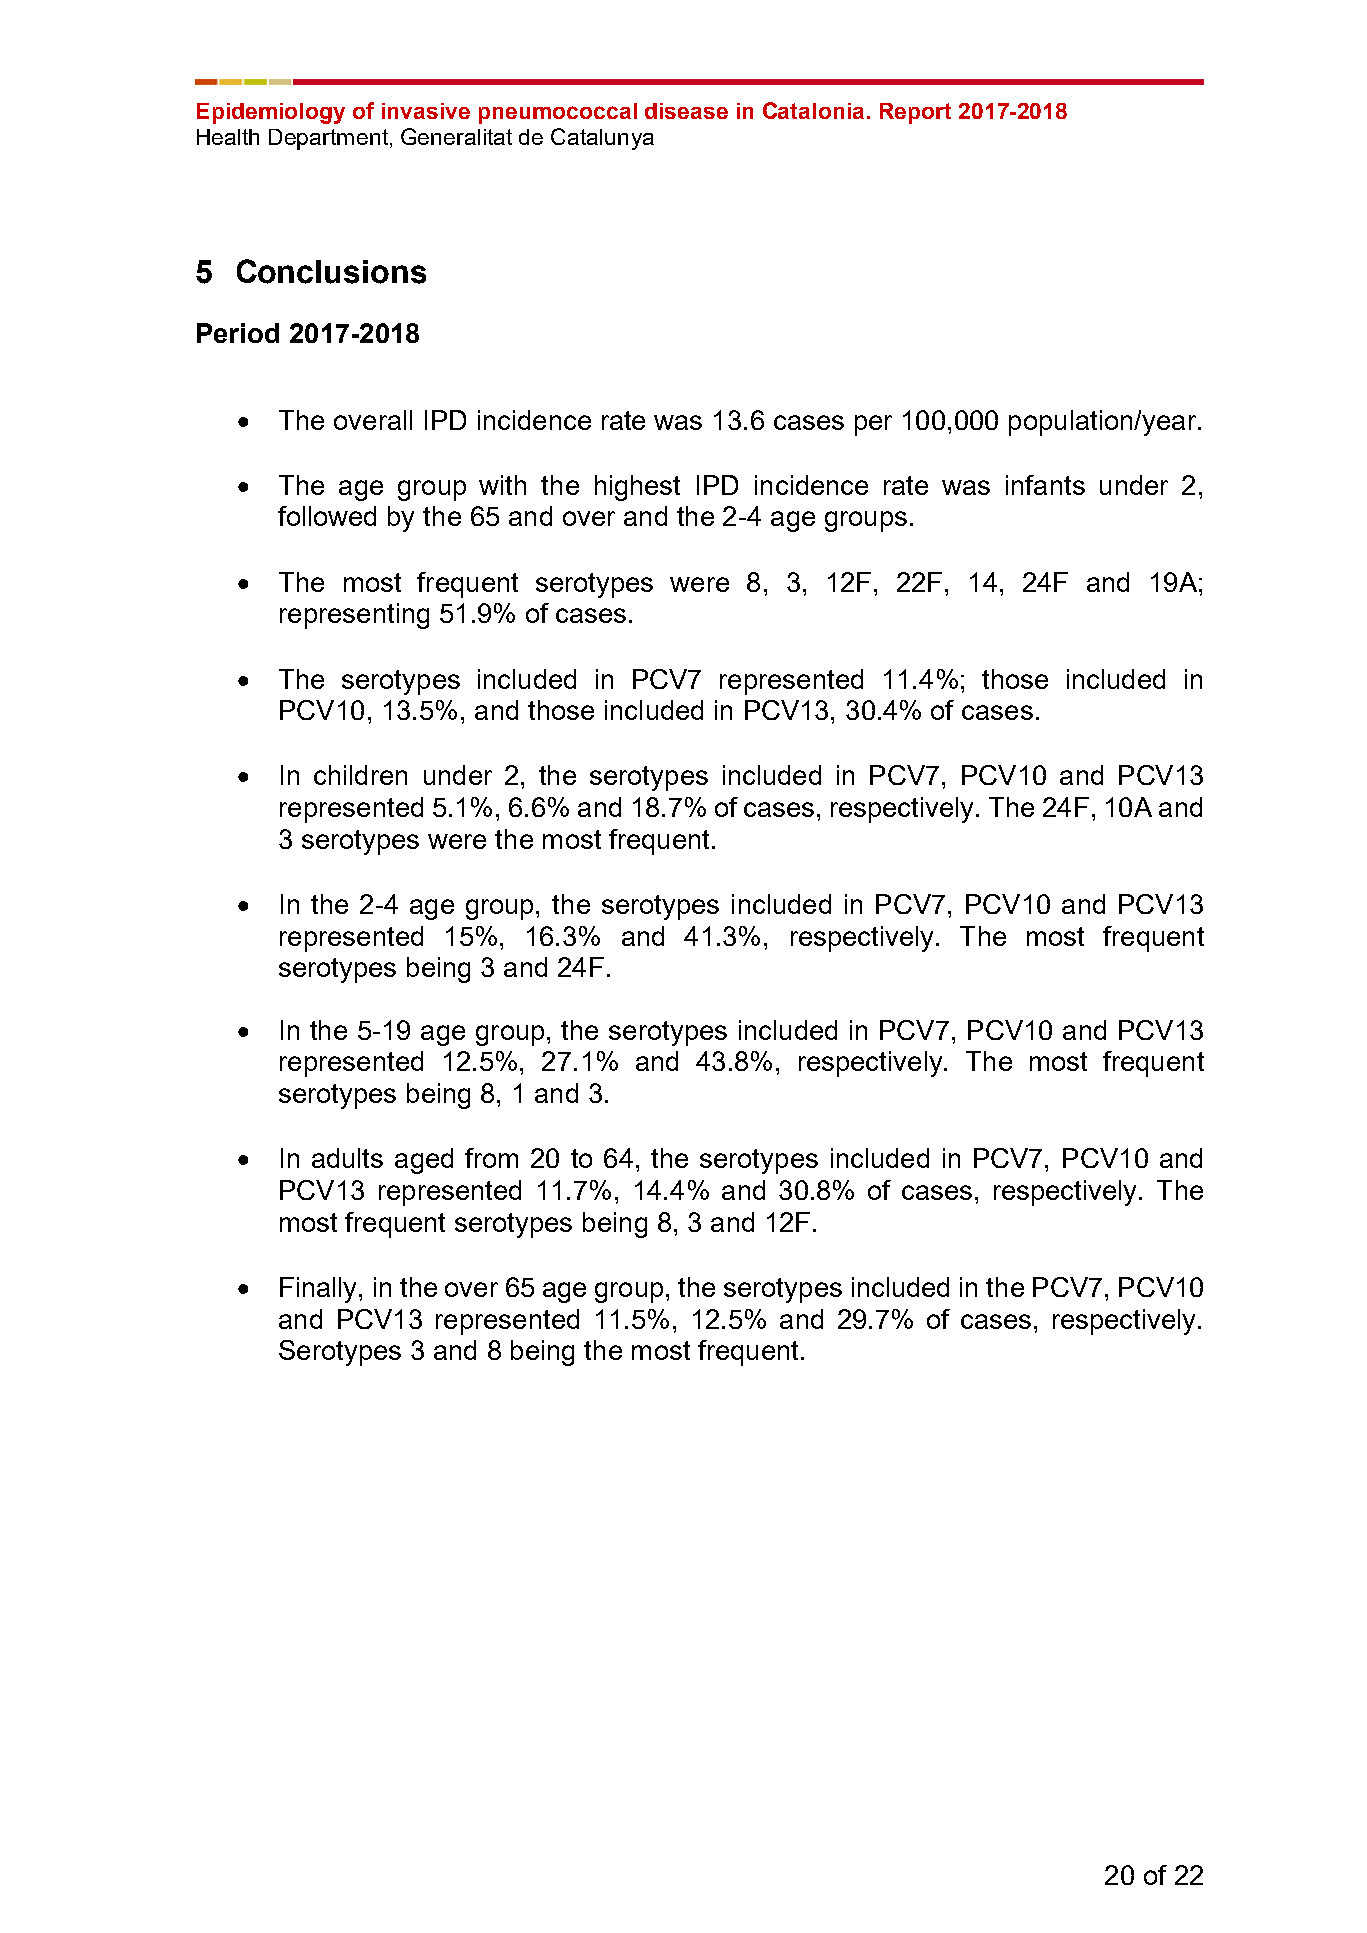 The image size is (1367, 1933). I want to click on adults, so click(347, 1158).
